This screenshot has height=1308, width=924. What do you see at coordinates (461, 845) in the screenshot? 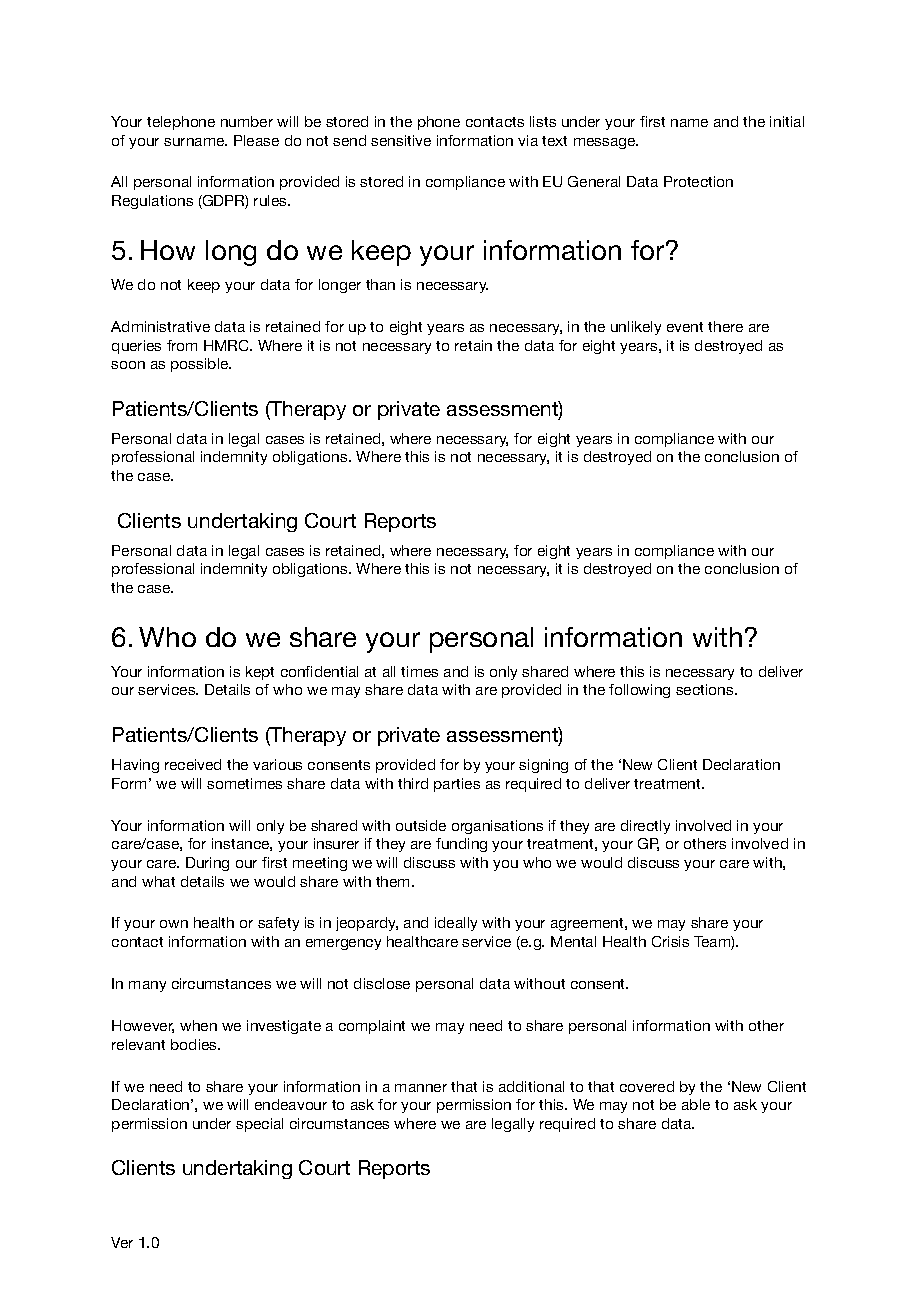
I see `funding` at bounding box center [461, 845].
